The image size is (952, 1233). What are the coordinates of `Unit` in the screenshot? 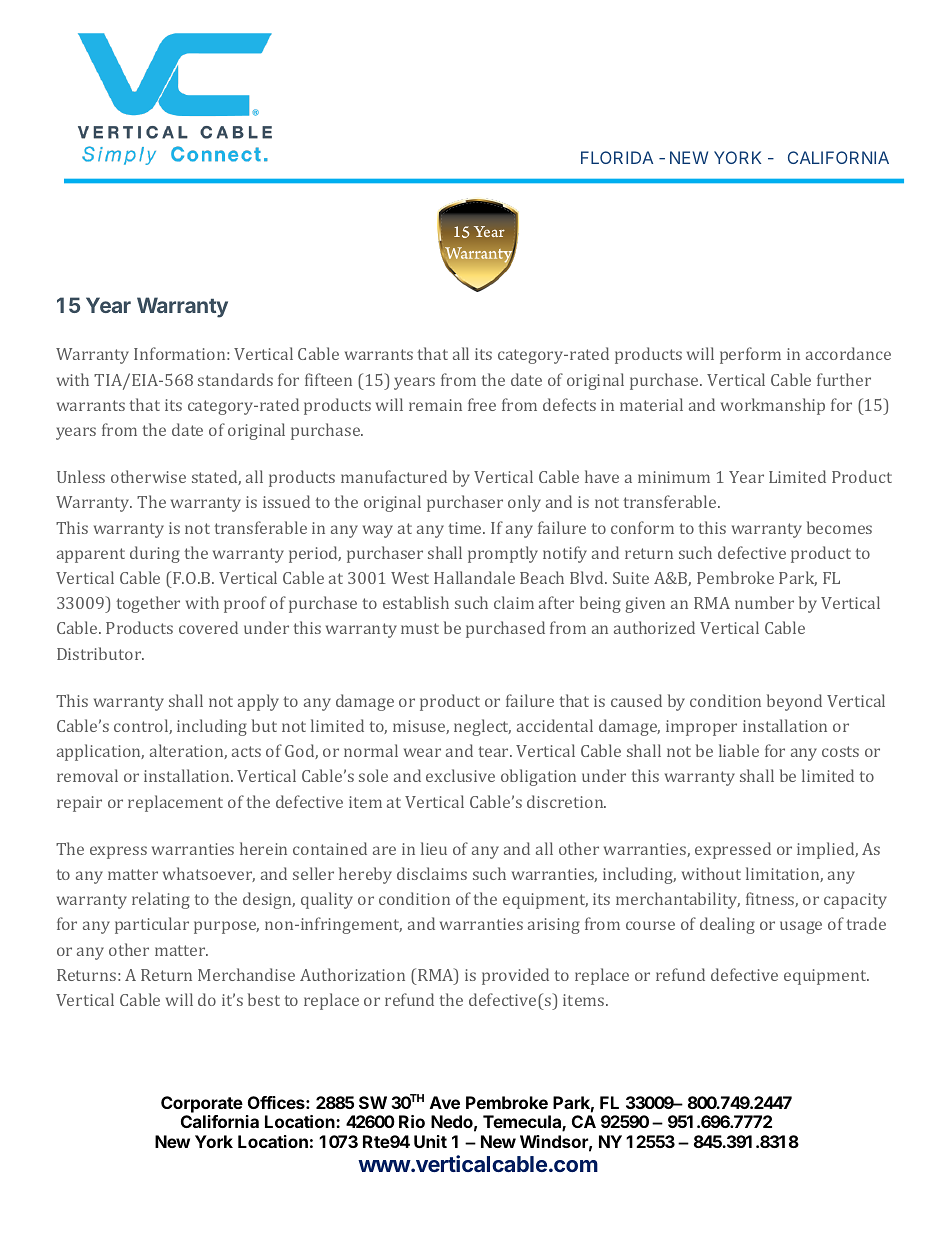 It's located at (430, 1141).
